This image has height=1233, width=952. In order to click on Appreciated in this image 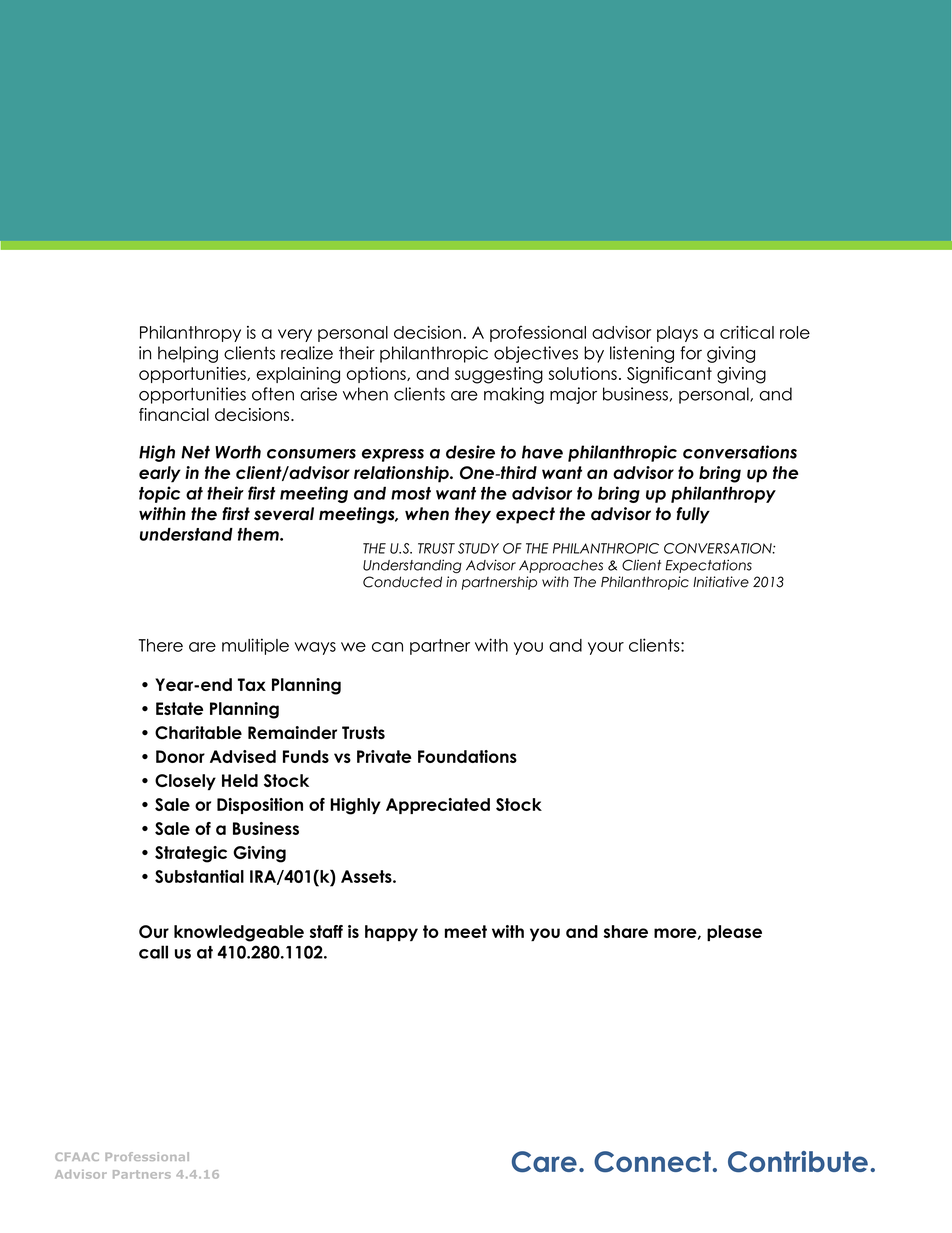, I will do `click(438, 806)`.
